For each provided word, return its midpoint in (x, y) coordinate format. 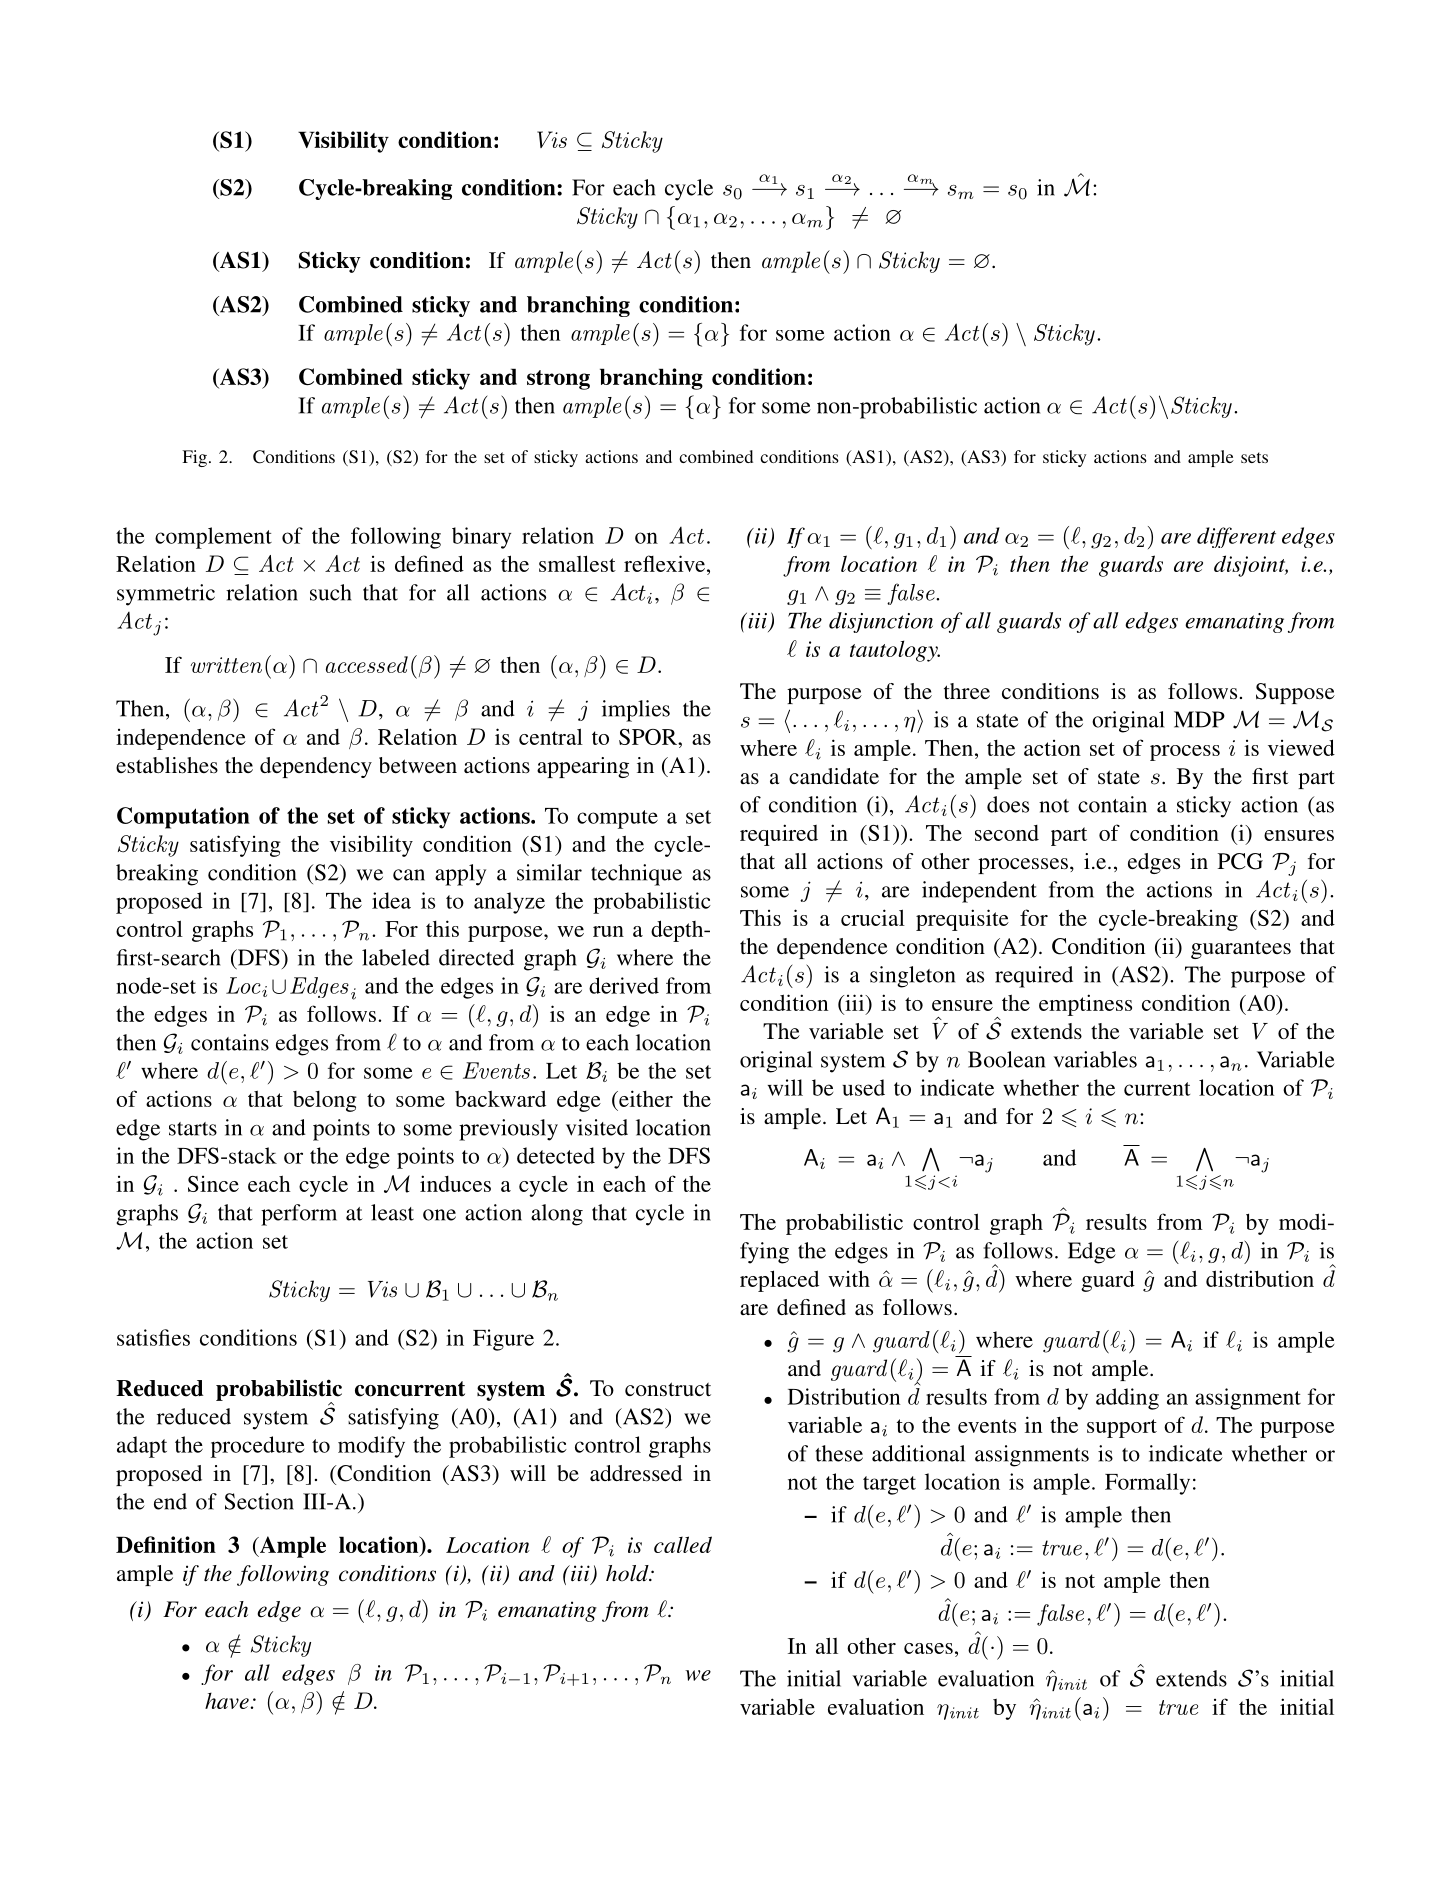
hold (628, 1573)
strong (558, 380)
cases (928, 1648)
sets (1254, 457)
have (227, 1700)
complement (213, 538)
